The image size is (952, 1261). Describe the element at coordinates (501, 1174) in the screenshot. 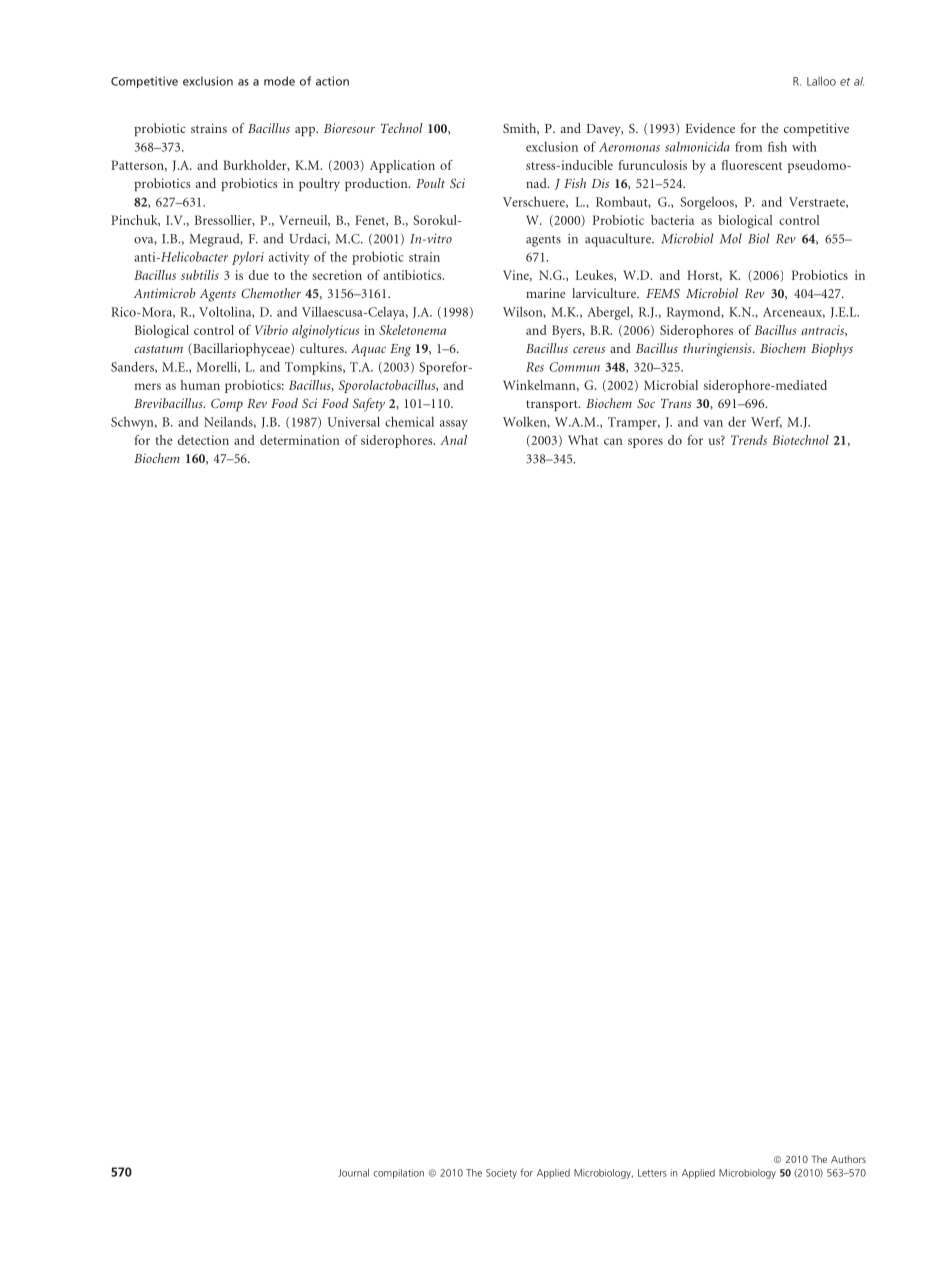

I see `Society` at that location.
